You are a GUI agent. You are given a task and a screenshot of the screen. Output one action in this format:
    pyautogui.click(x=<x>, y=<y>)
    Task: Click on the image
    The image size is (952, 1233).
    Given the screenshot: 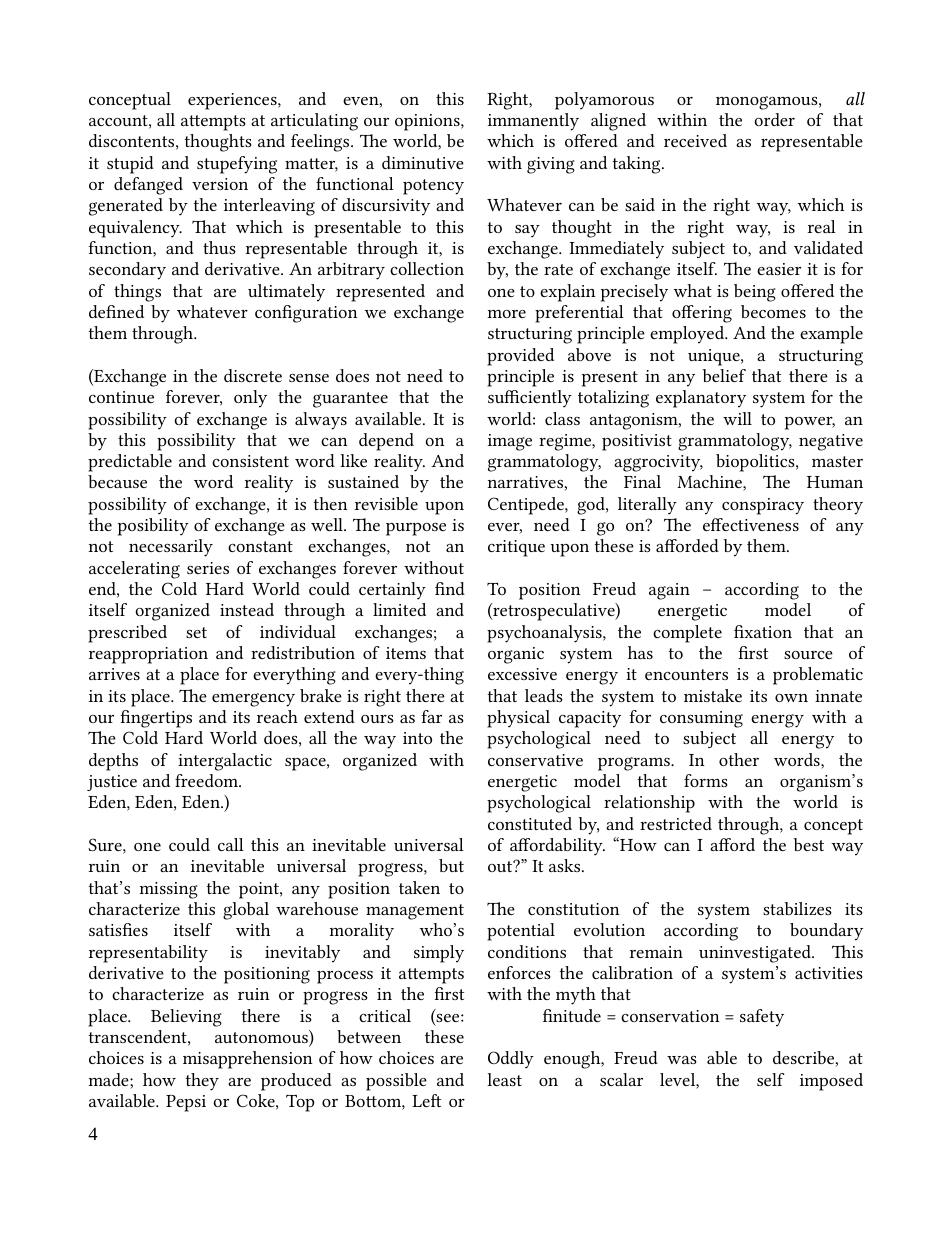 What is the action you would take?
    pyautogui.click(x=510, y=442)
